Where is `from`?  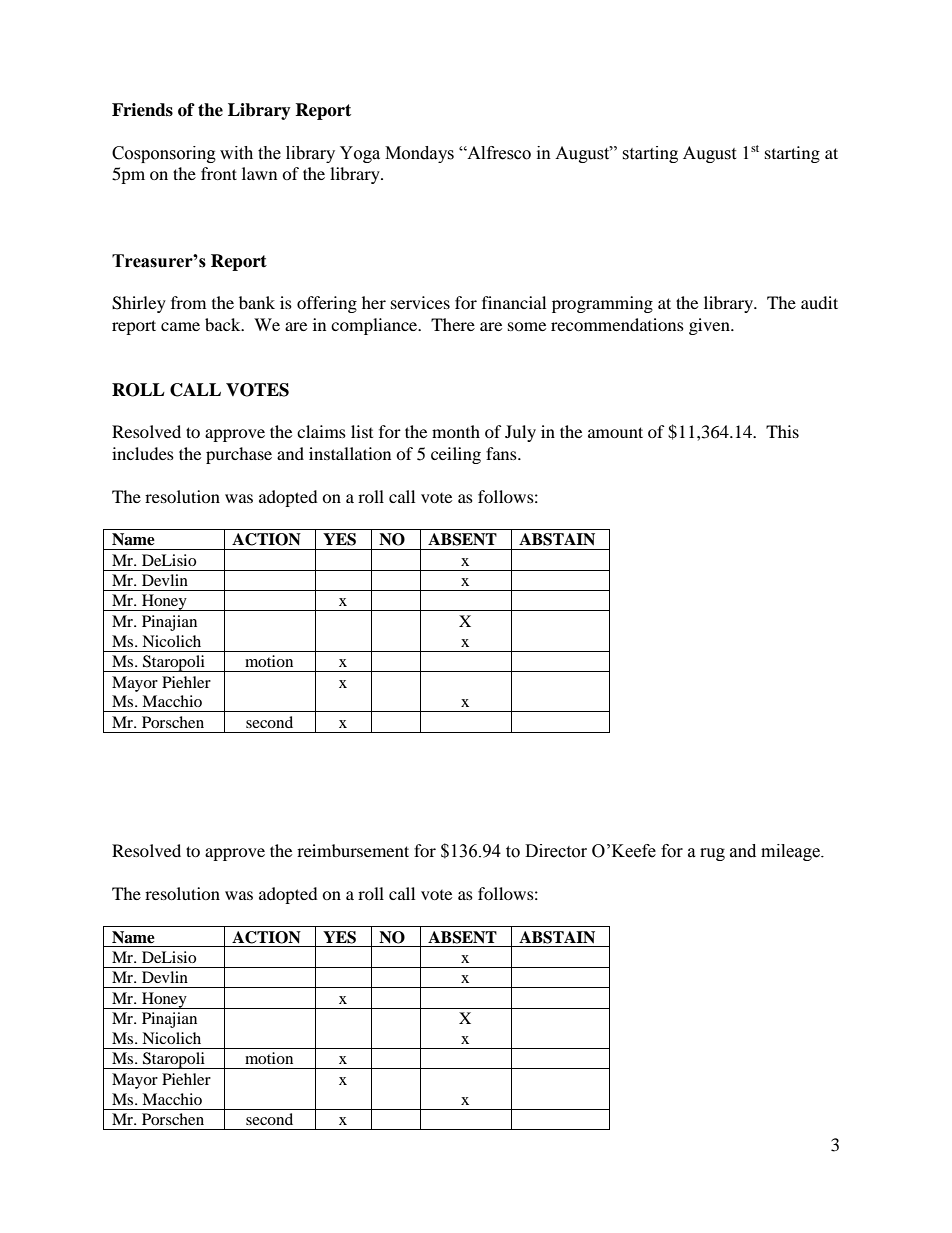
from is located at coordinates (188, 302).
